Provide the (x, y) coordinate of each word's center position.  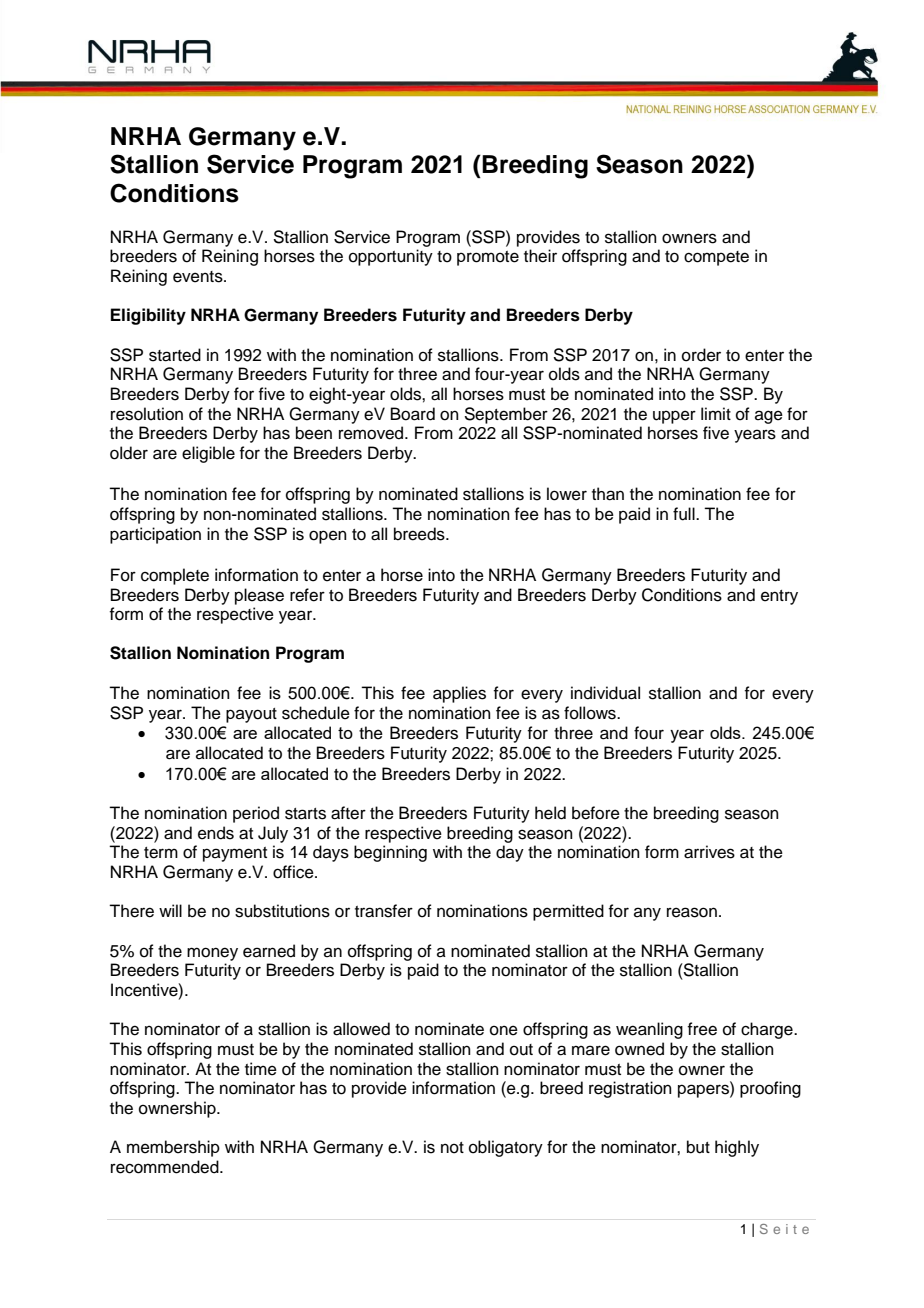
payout (251, 715)
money (212, 954)
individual (605, 693)
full (685, 514)
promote (488, 258)
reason (692, 912)
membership (173, 1148)
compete (716, 258)
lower (567, 494)
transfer (384, 911)
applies (459, 694)
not (452, 1148)
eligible (208, 454)
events (199, 277)
